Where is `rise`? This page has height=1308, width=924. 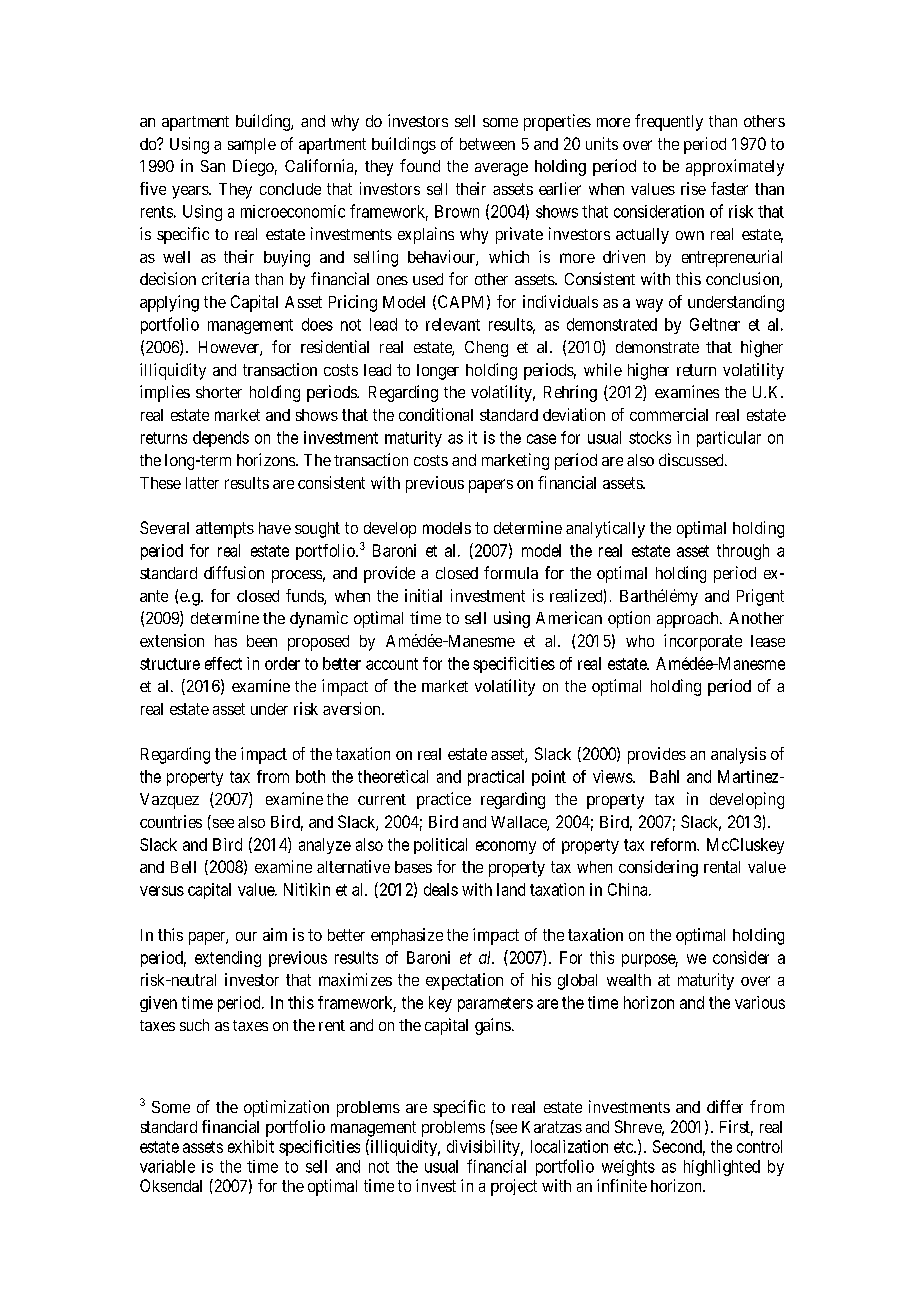
rise is located at coordinates (693, 188).
